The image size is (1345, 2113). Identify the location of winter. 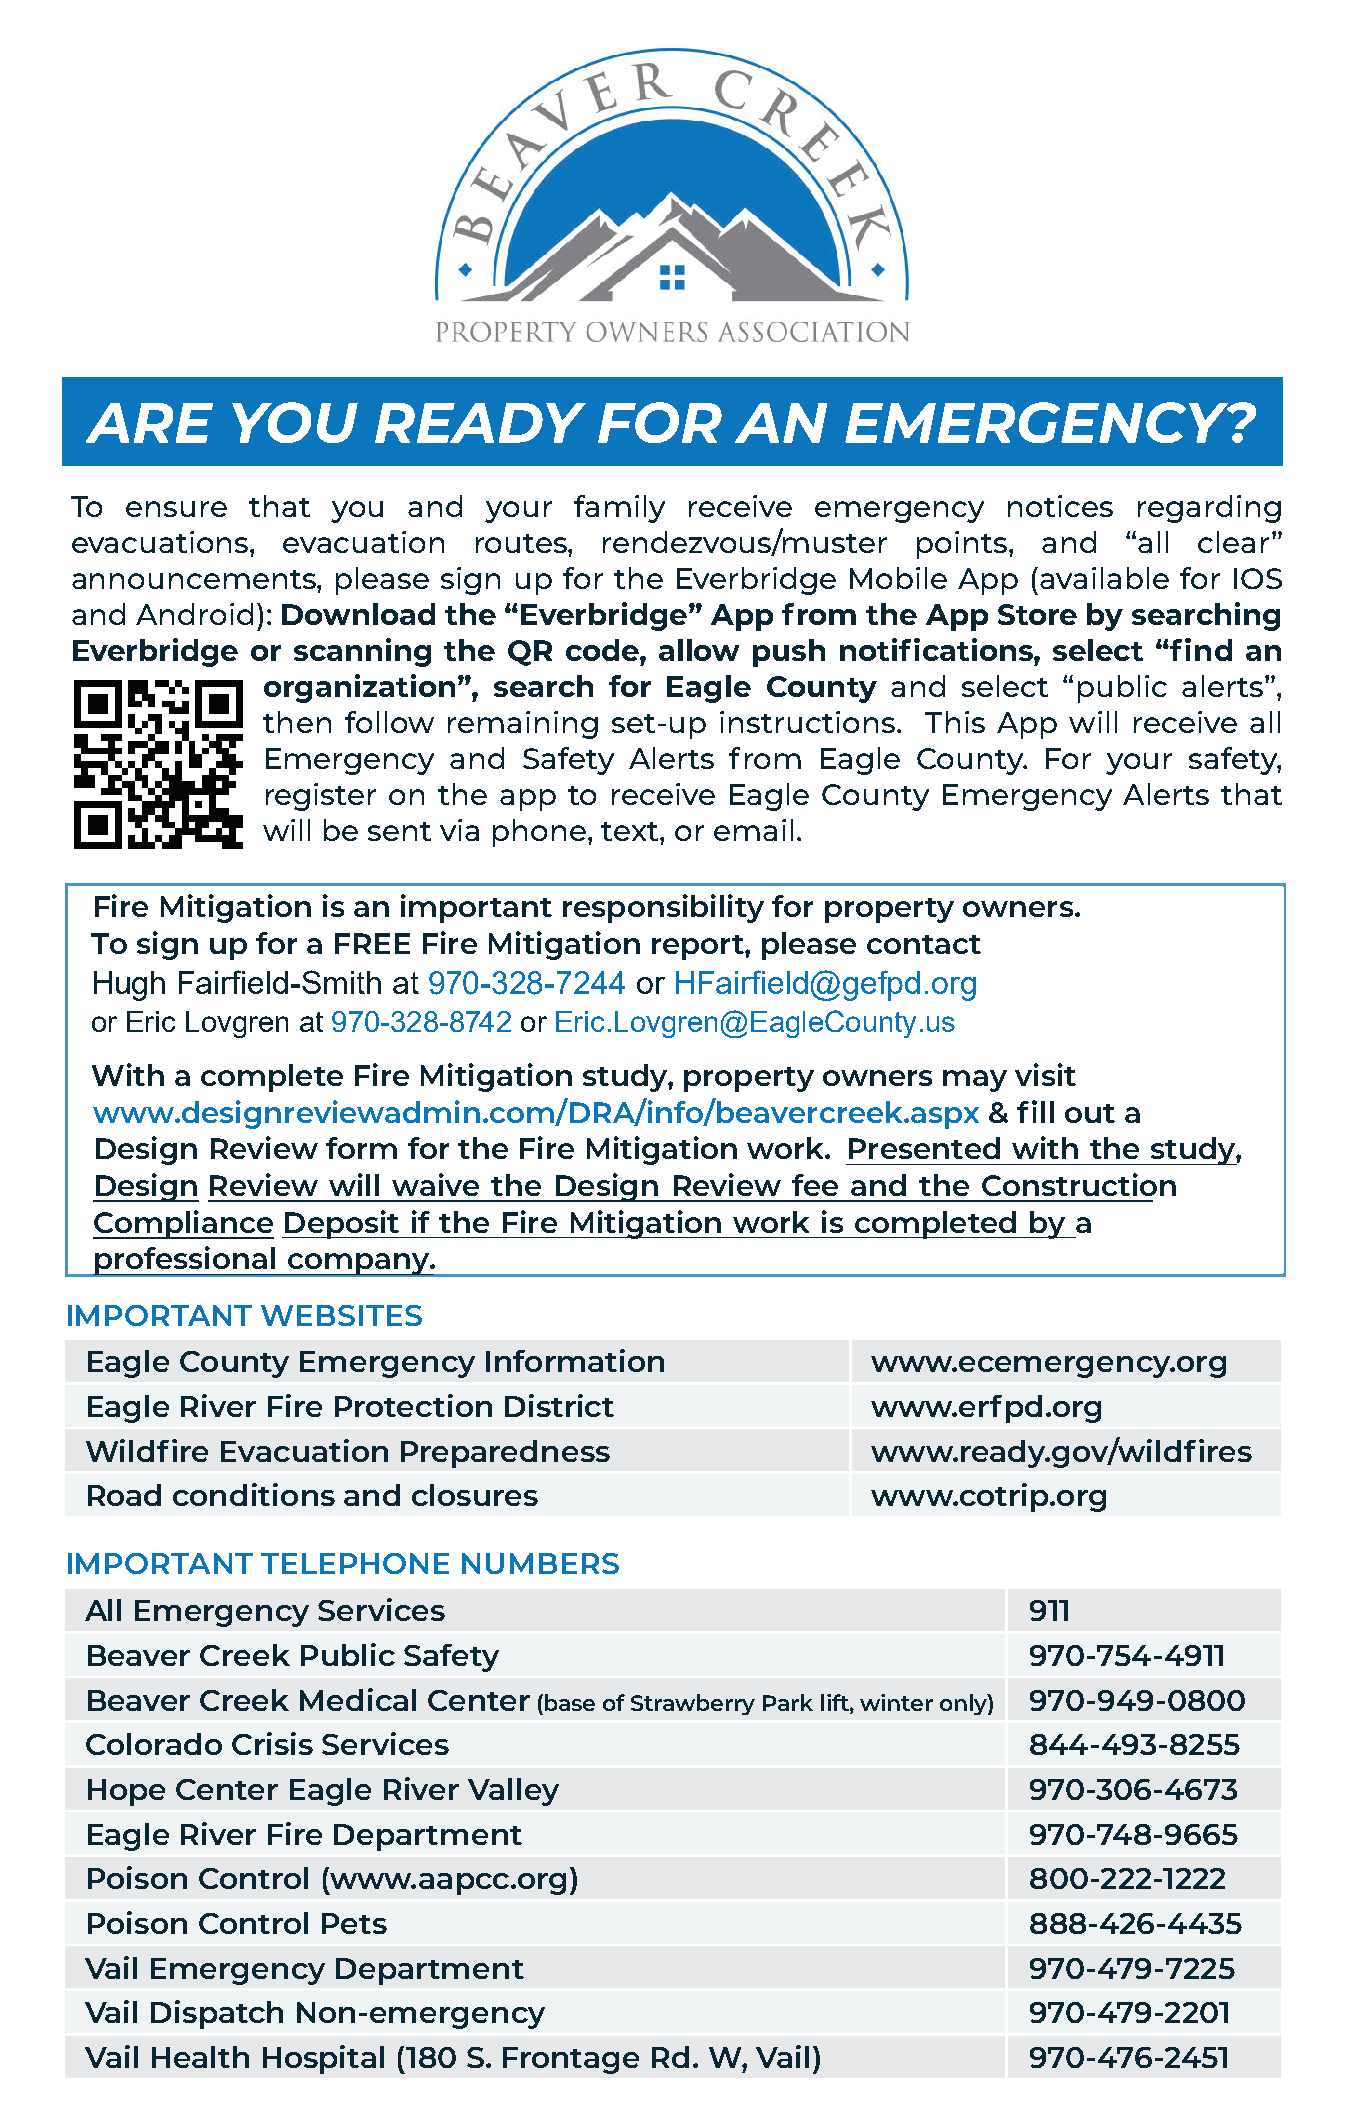
(896, 1702).
